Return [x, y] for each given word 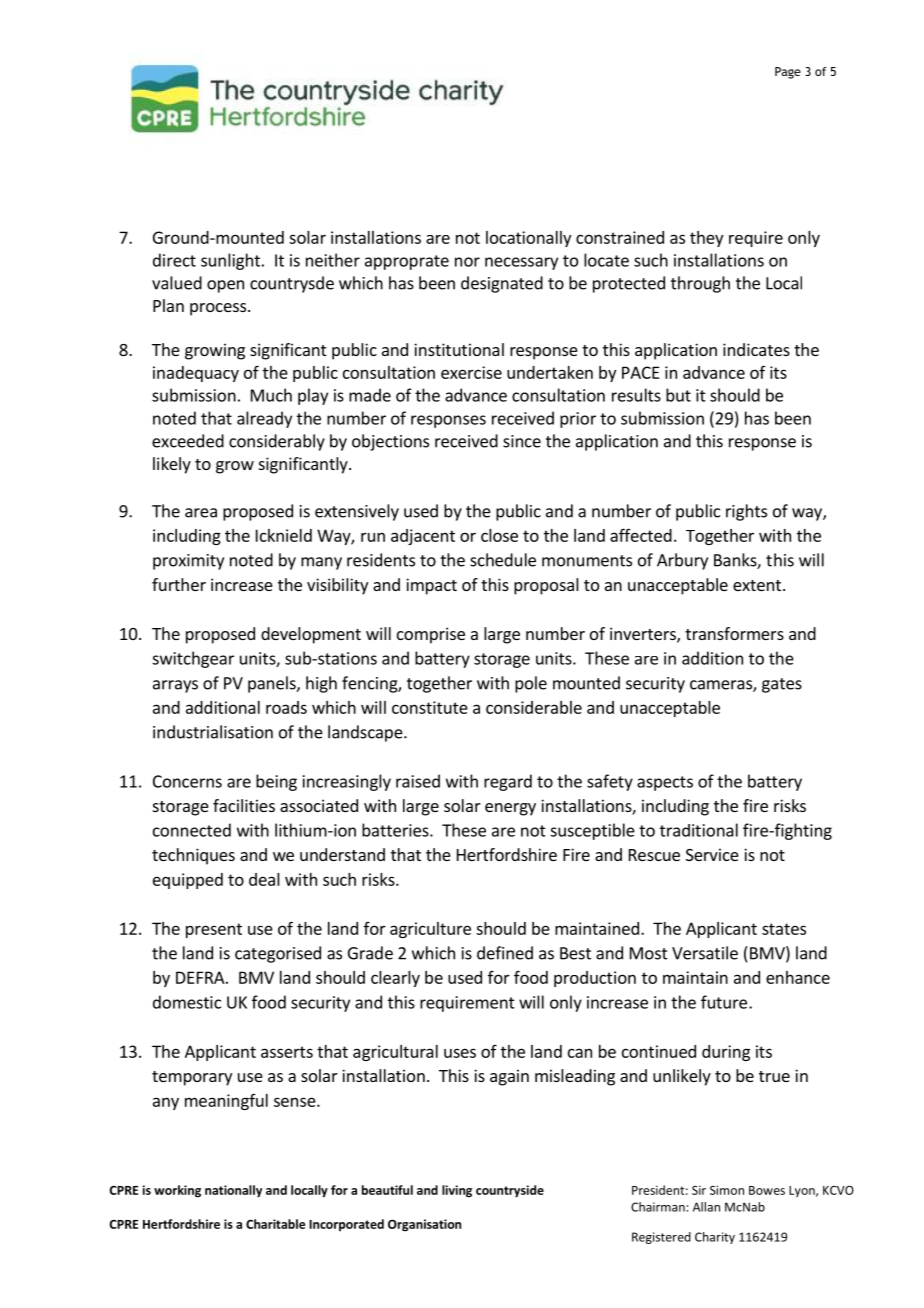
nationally [233, 1191]
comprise [431, 635]
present [214, 930]
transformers [734, 633]
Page [788, 73]
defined [505, 953]
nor [467, 262]
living [457, 1191]
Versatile [705, 953]
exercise [471, 372]
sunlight [230, 261]
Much [271, 395]
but [678, 395]
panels [273, 684]
